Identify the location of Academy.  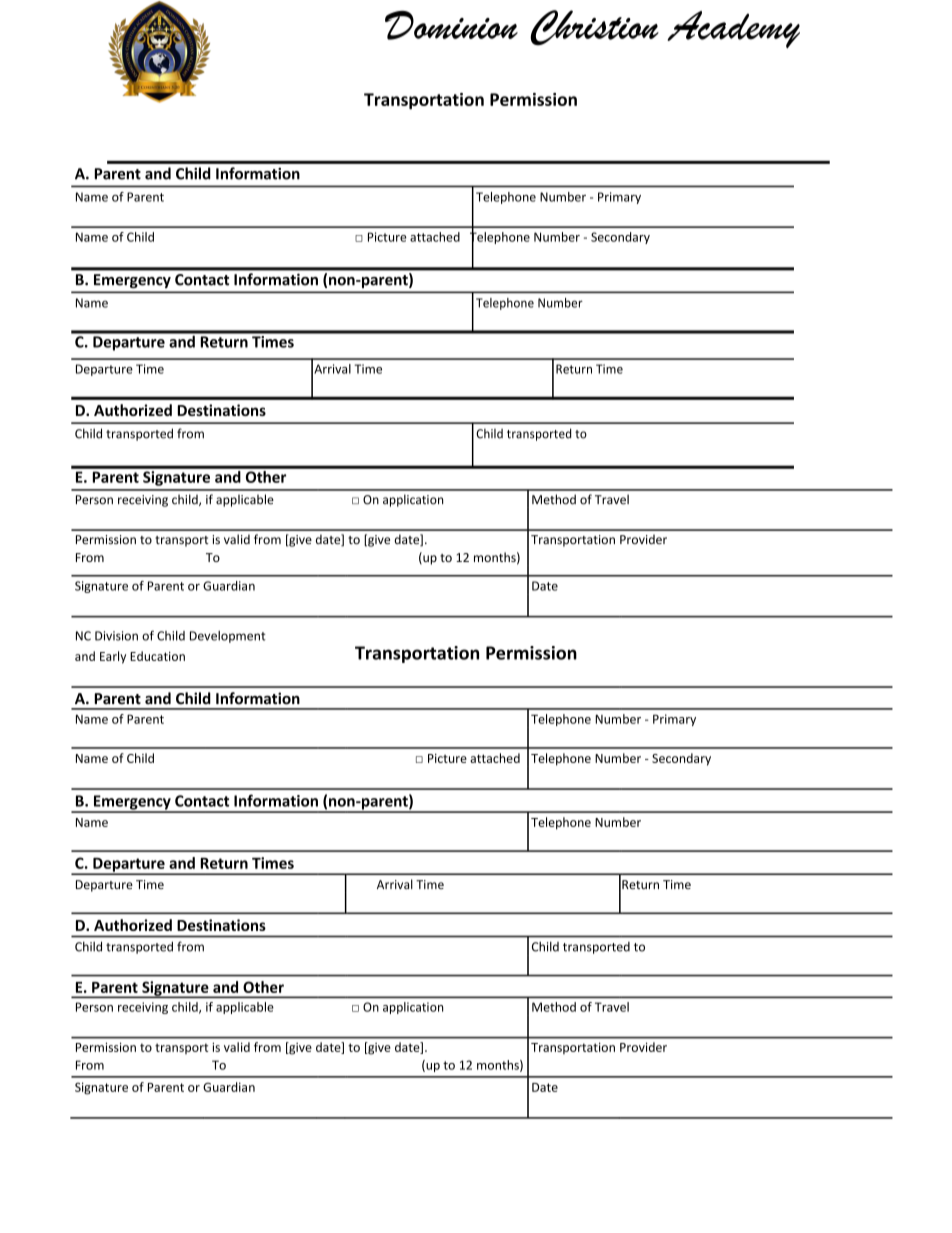
(733, 29).
